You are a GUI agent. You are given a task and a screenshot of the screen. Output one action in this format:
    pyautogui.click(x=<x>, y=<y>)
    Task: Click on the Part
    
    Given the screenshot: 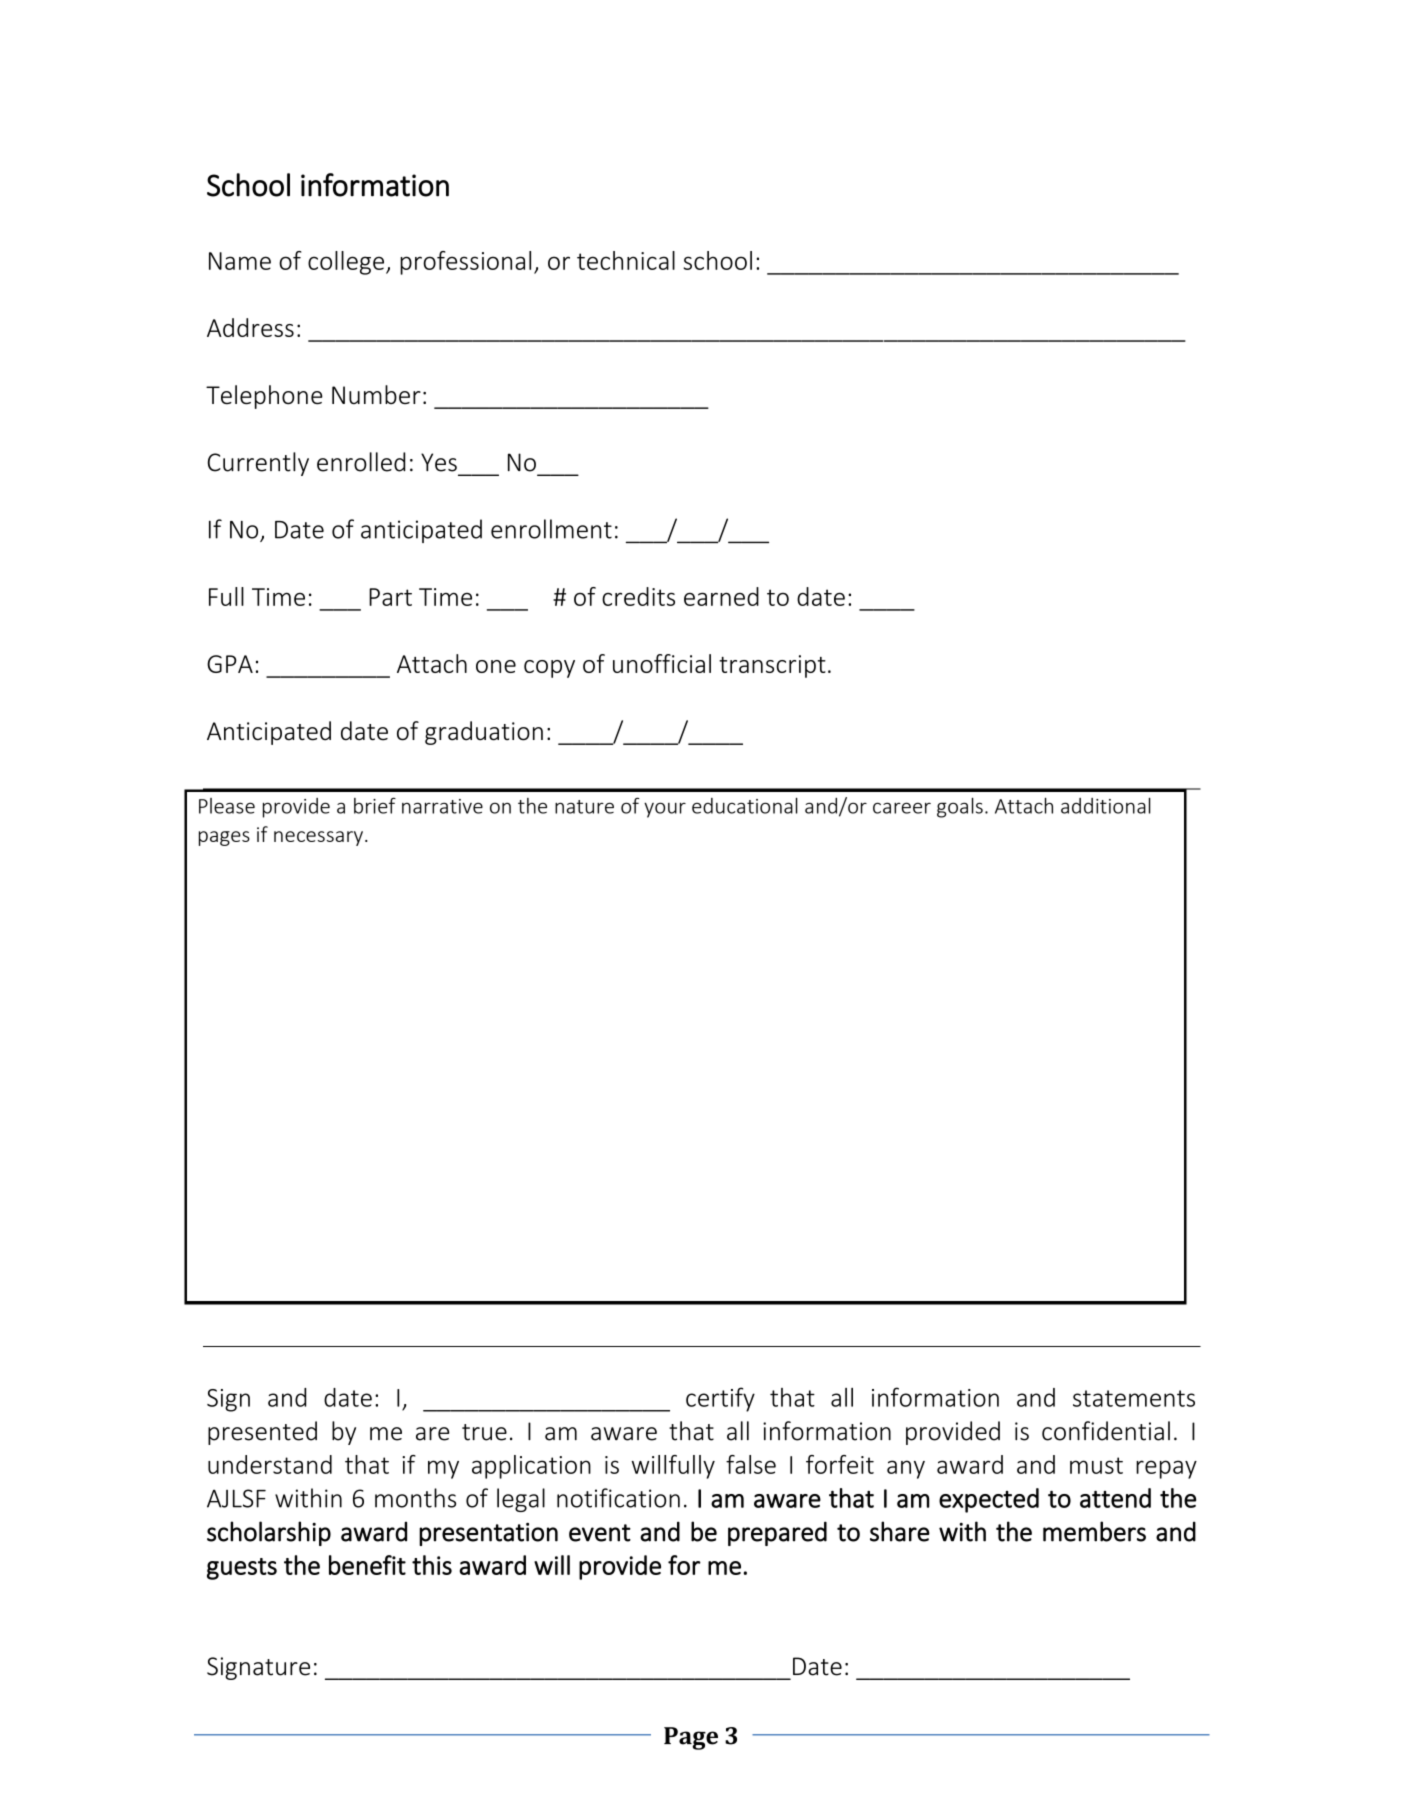 What is the action you would take?
    pyautogui.click(x=390, y=597)
